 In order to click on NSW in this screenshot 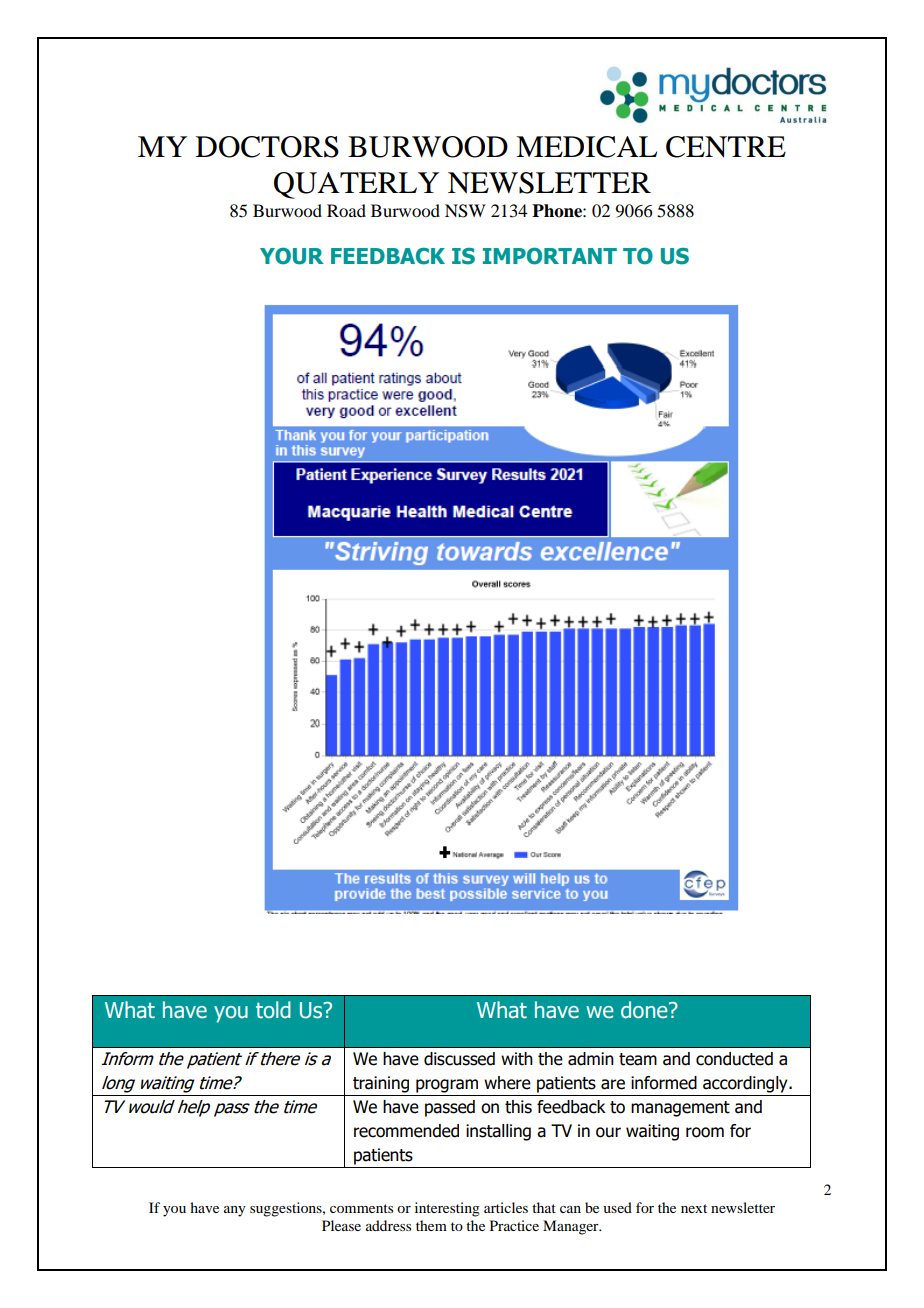, I will do `click(465, 211)`.
